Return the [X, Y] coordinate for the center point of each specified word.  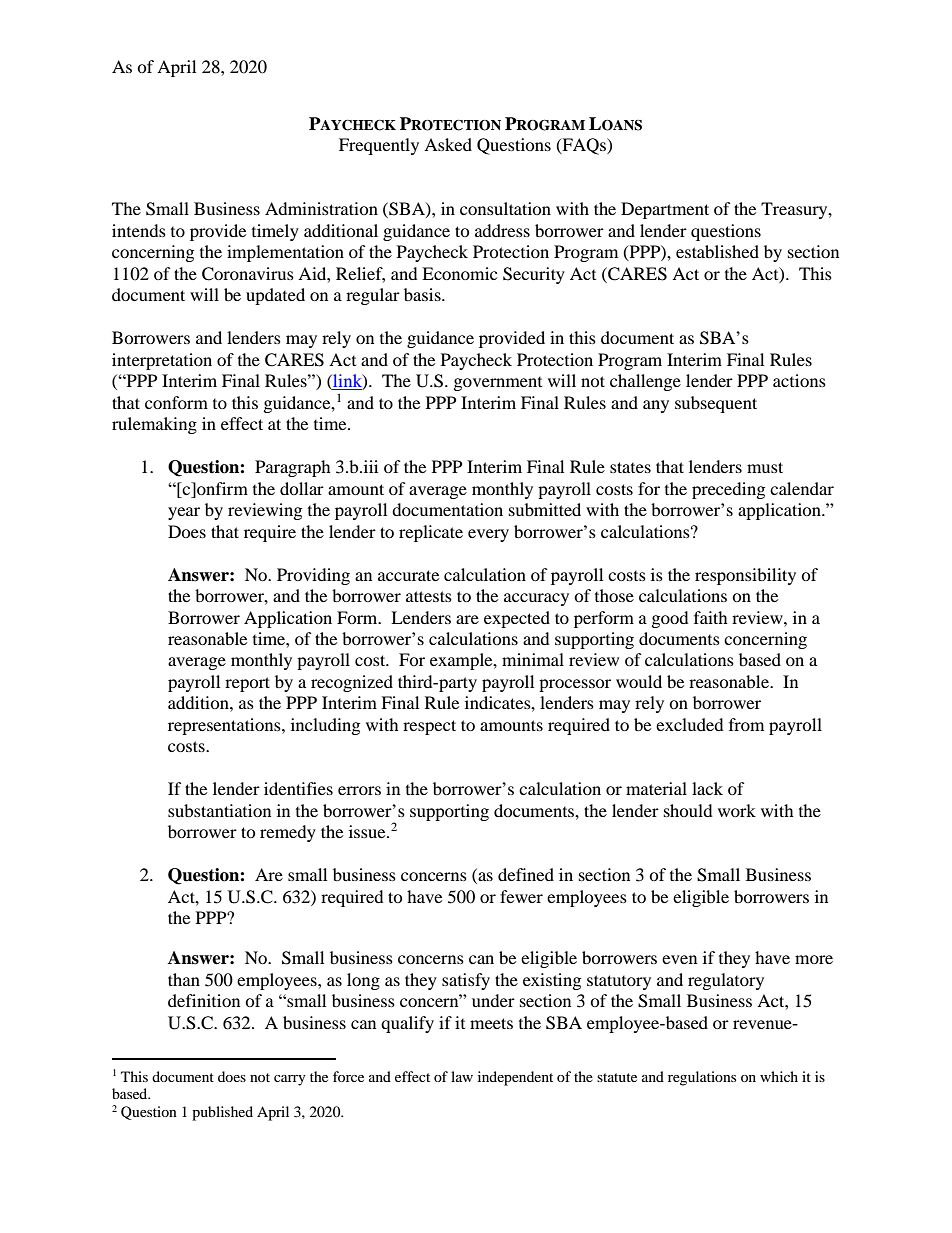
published [222, 1113]
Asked [448, 144]
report [247, 684]
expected [517, 619]
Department [665, 210]
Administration [321, 208]
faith [711, 617]
